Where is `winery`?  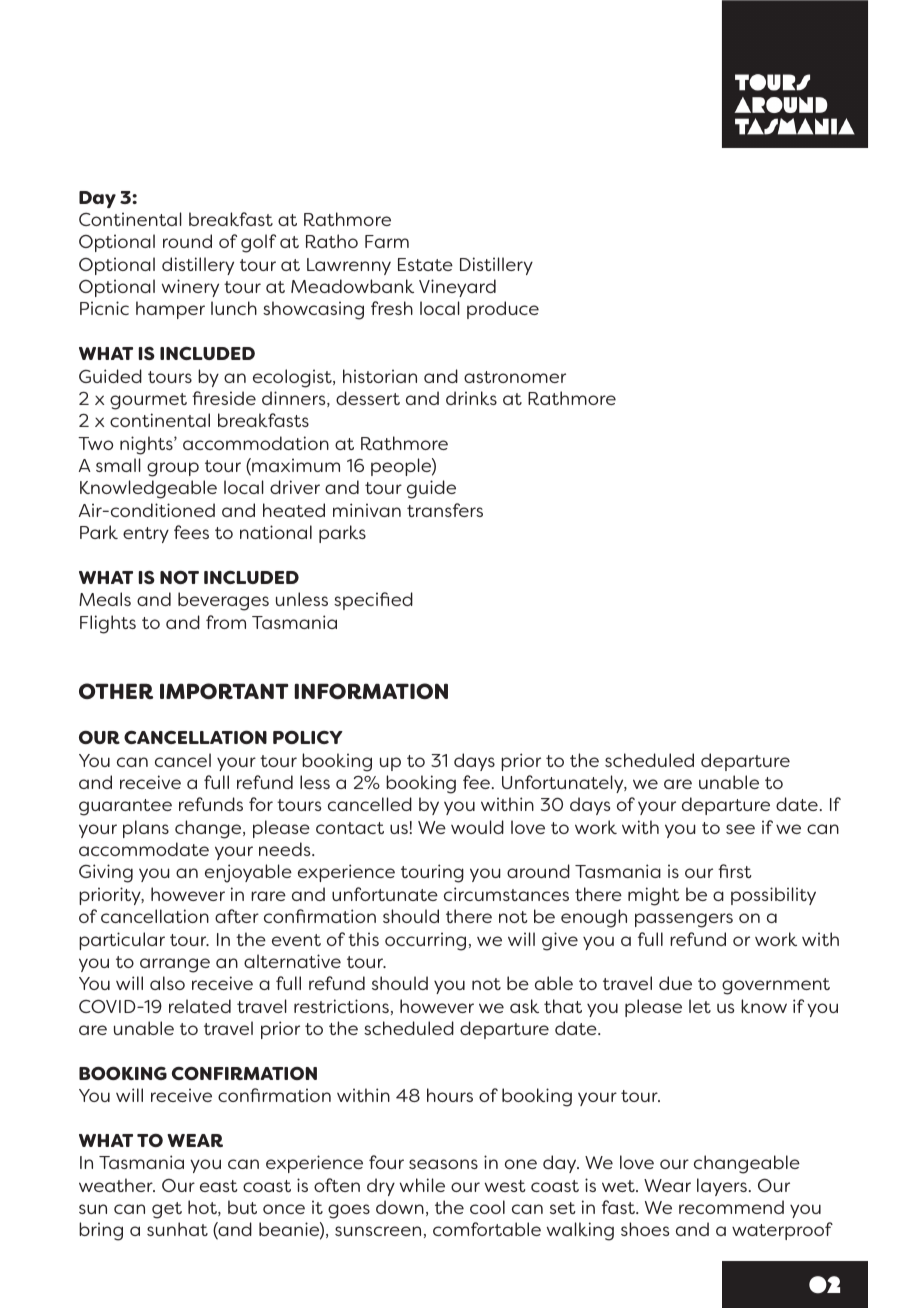
winery is located at coordinates (190, 288).
